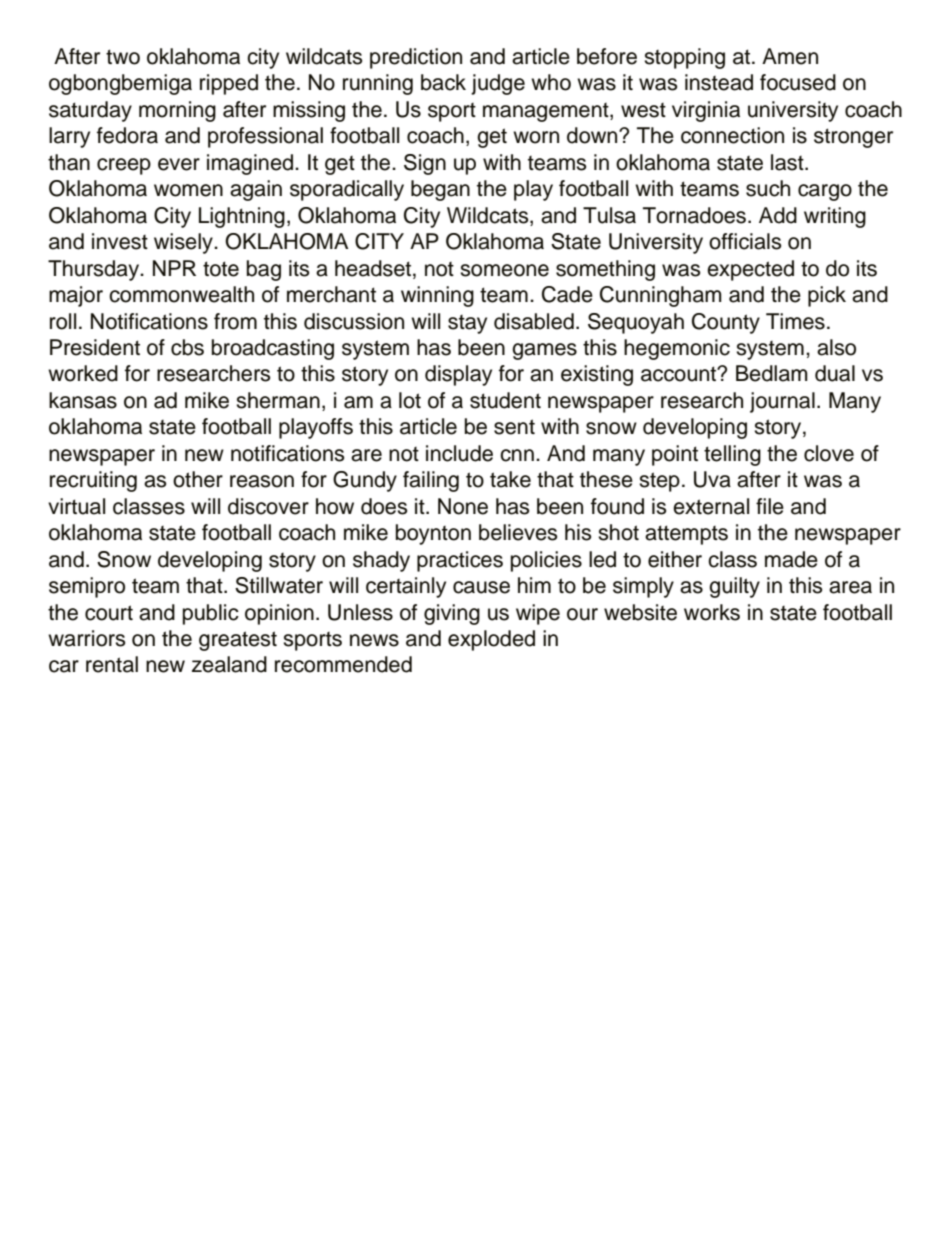  What do you see at coordinates (772, 373) in the document?
I see `Bedlam` at bounding box center [772, 373].
